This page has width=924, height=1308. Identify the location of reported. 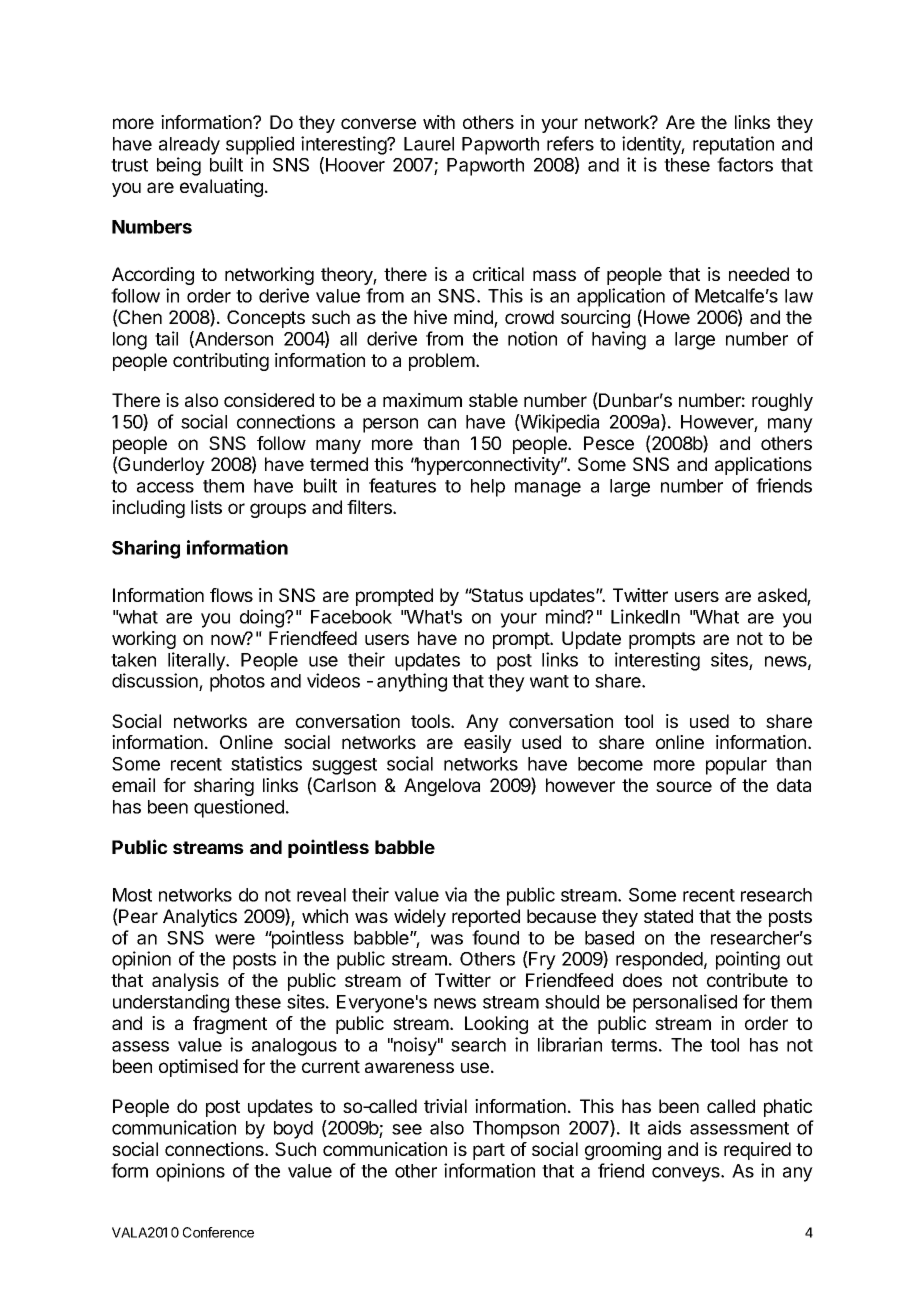
(486, 918).
